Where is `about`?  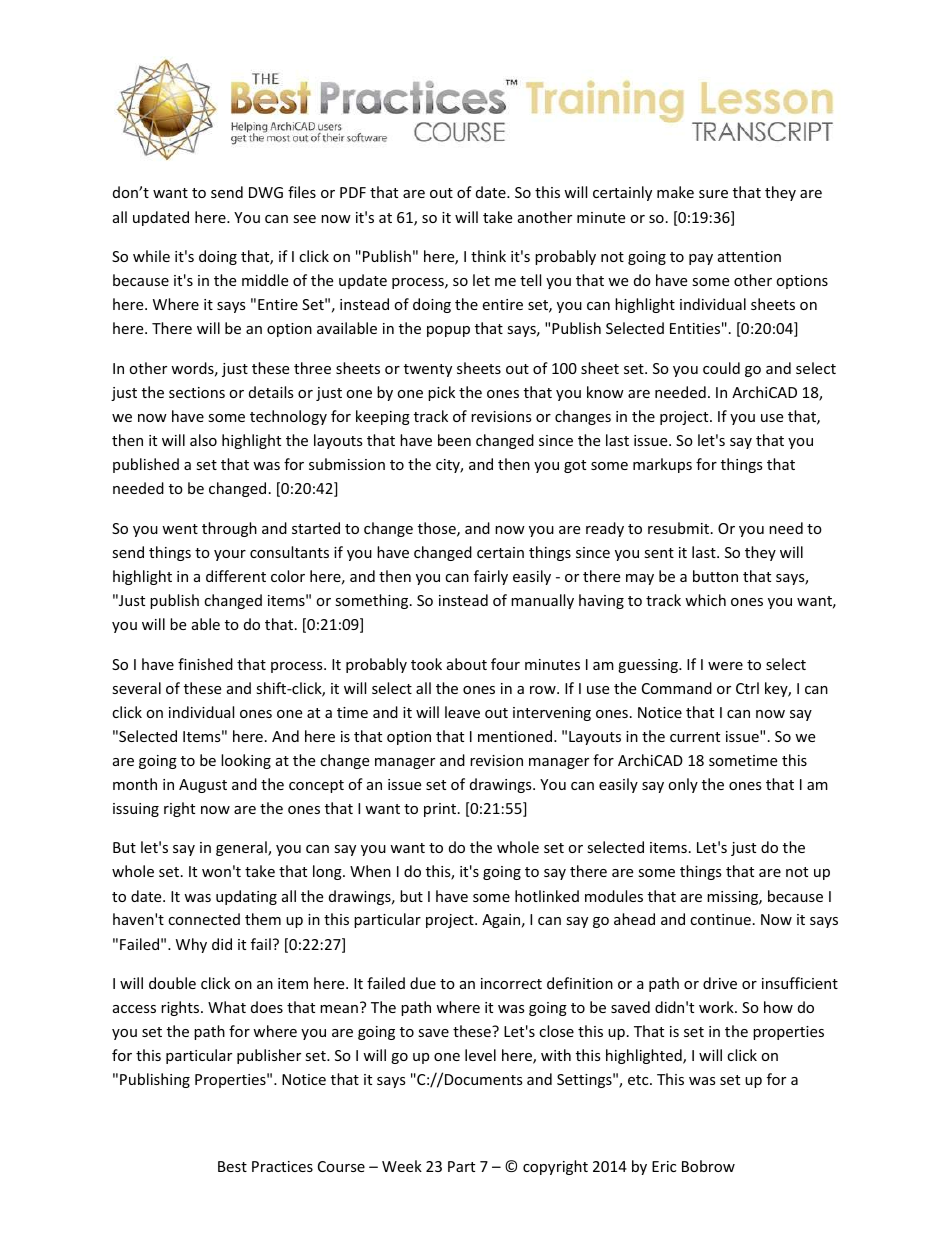 about is located at coordinates (467, 664).
